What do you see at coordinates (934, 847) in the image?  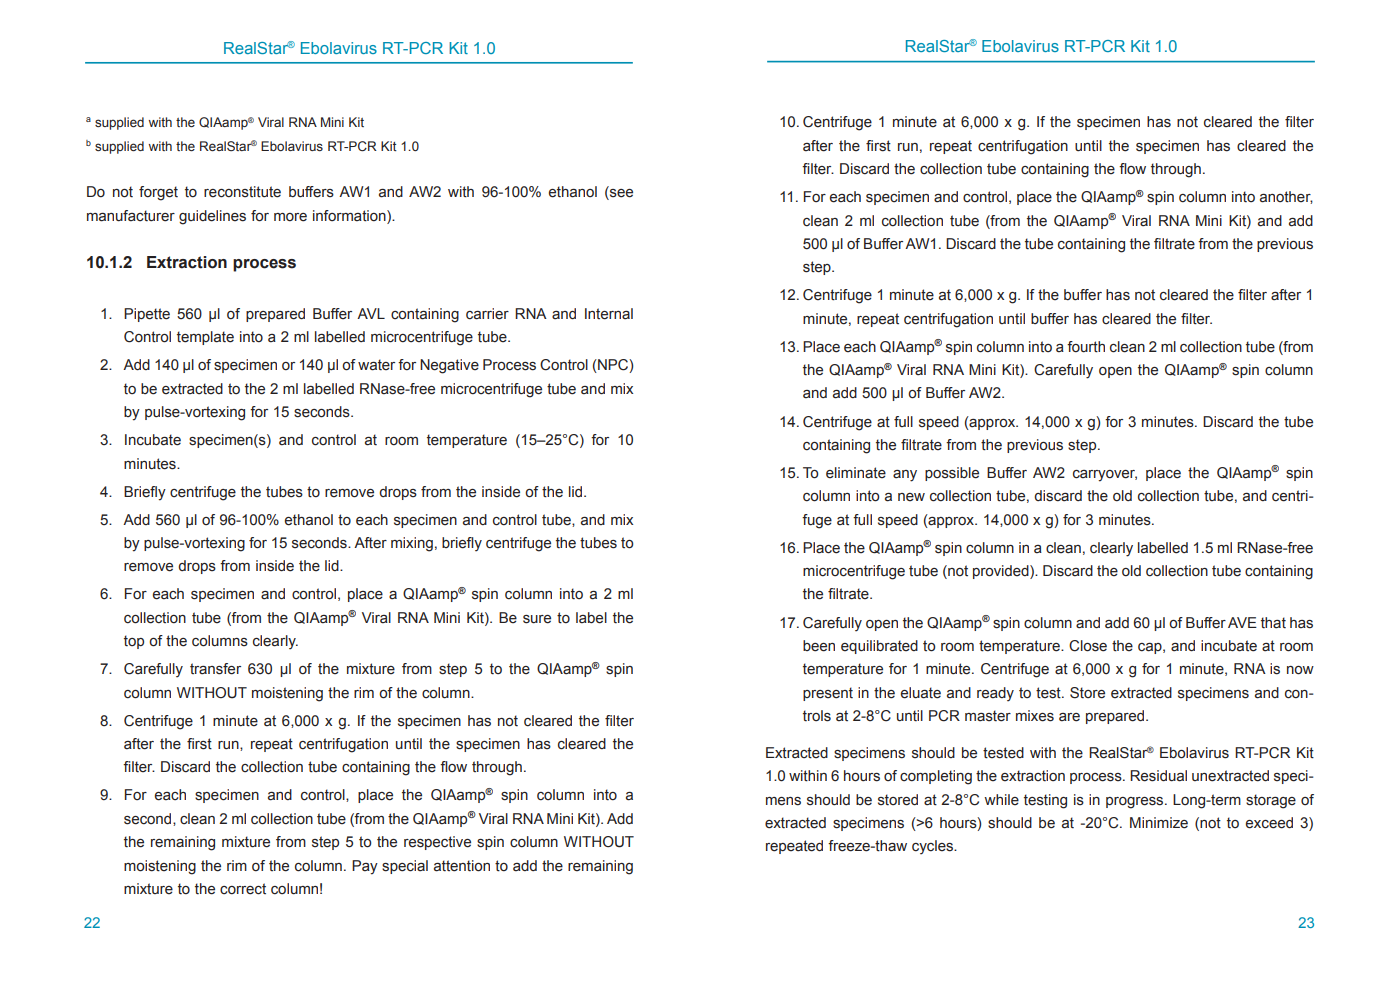 I see `cycles` at bounding box center [934, 847].
